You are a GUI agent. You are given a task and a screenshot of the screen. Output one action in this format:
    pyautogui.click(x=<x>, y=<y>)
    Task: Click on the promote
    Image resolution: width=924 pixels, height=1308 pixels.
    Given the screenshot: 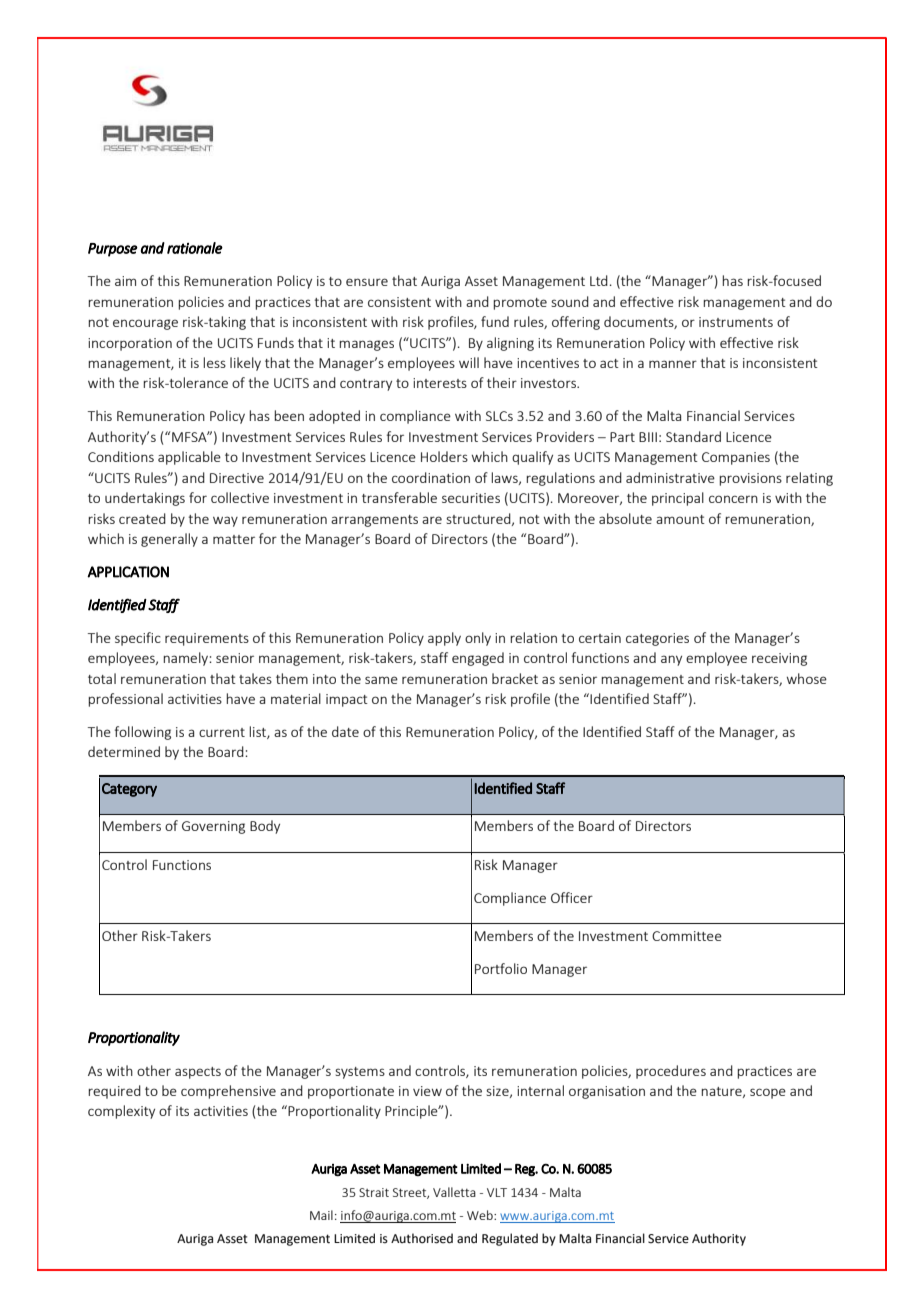 What is the action you would take?
    pyautogui.click(x=520, y=304)
